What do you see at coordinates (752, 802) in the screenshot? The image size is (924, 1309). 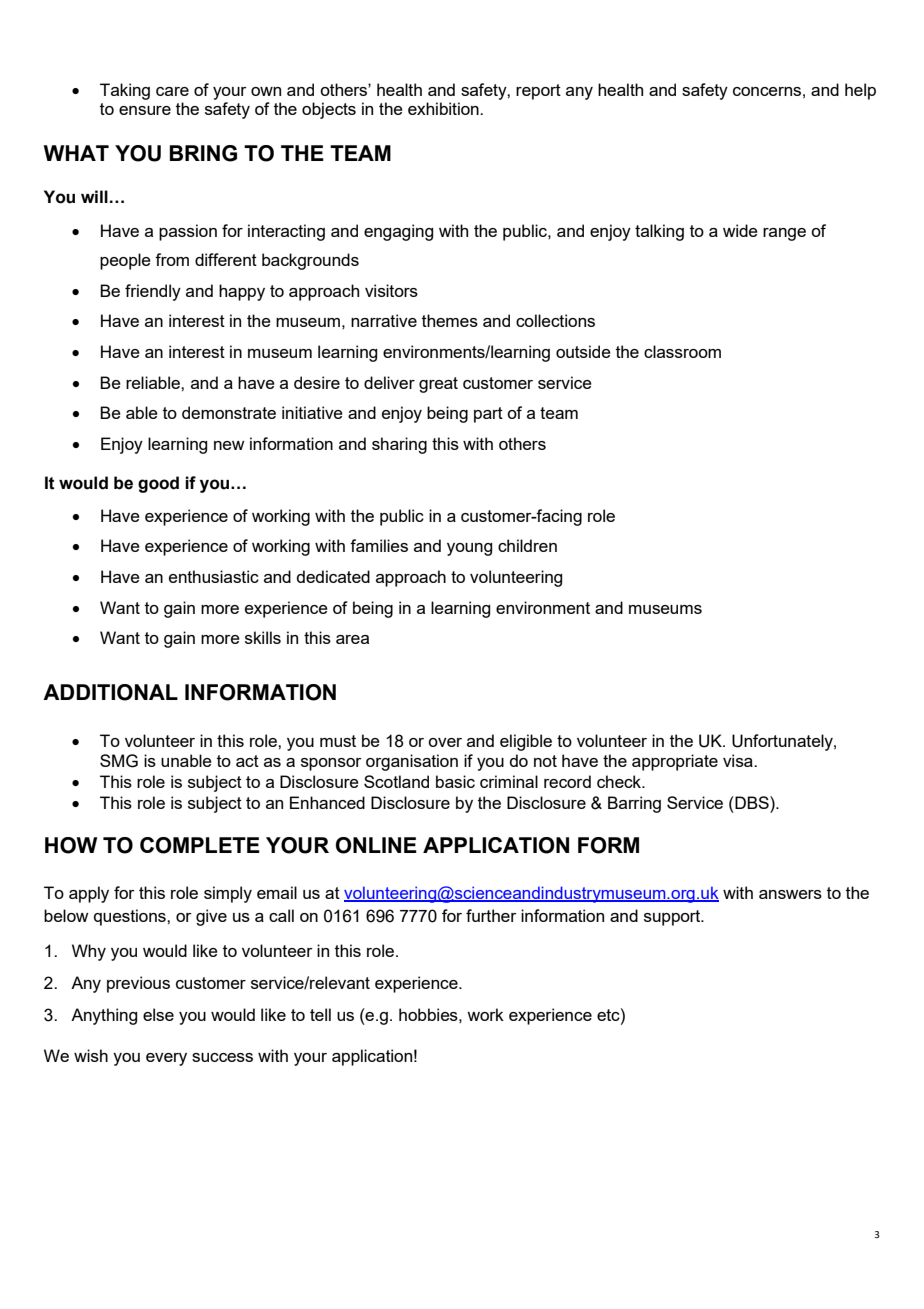 I see `DBS` at bounding box center [752, 802].
